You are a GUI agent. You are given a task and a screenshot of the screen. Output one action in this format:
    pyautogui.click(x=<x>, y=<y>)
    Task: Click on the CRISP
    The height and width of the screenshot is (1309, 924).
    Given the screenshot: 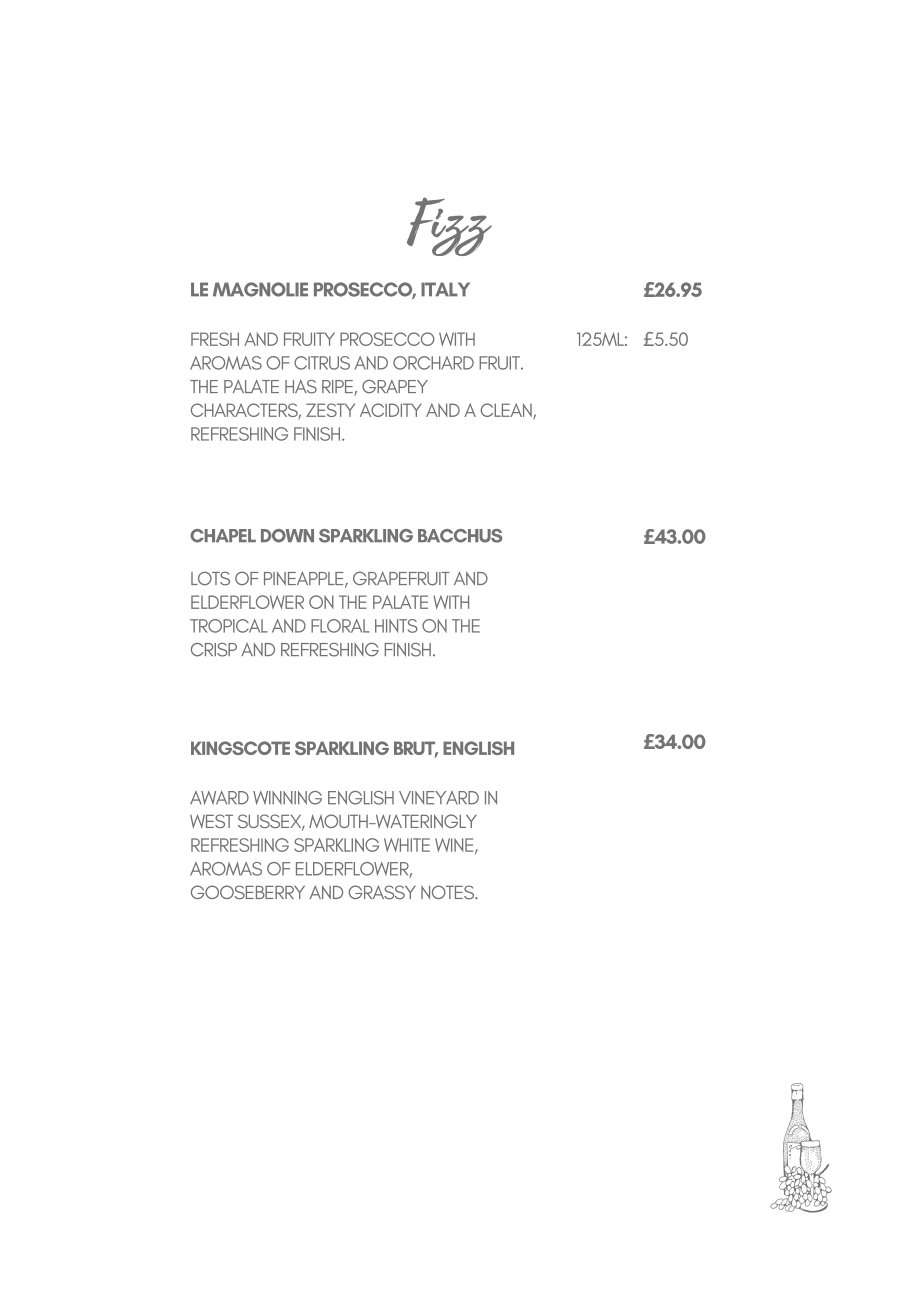 What is the action you would take?
    pyautogui.click(x=214, y=650)
